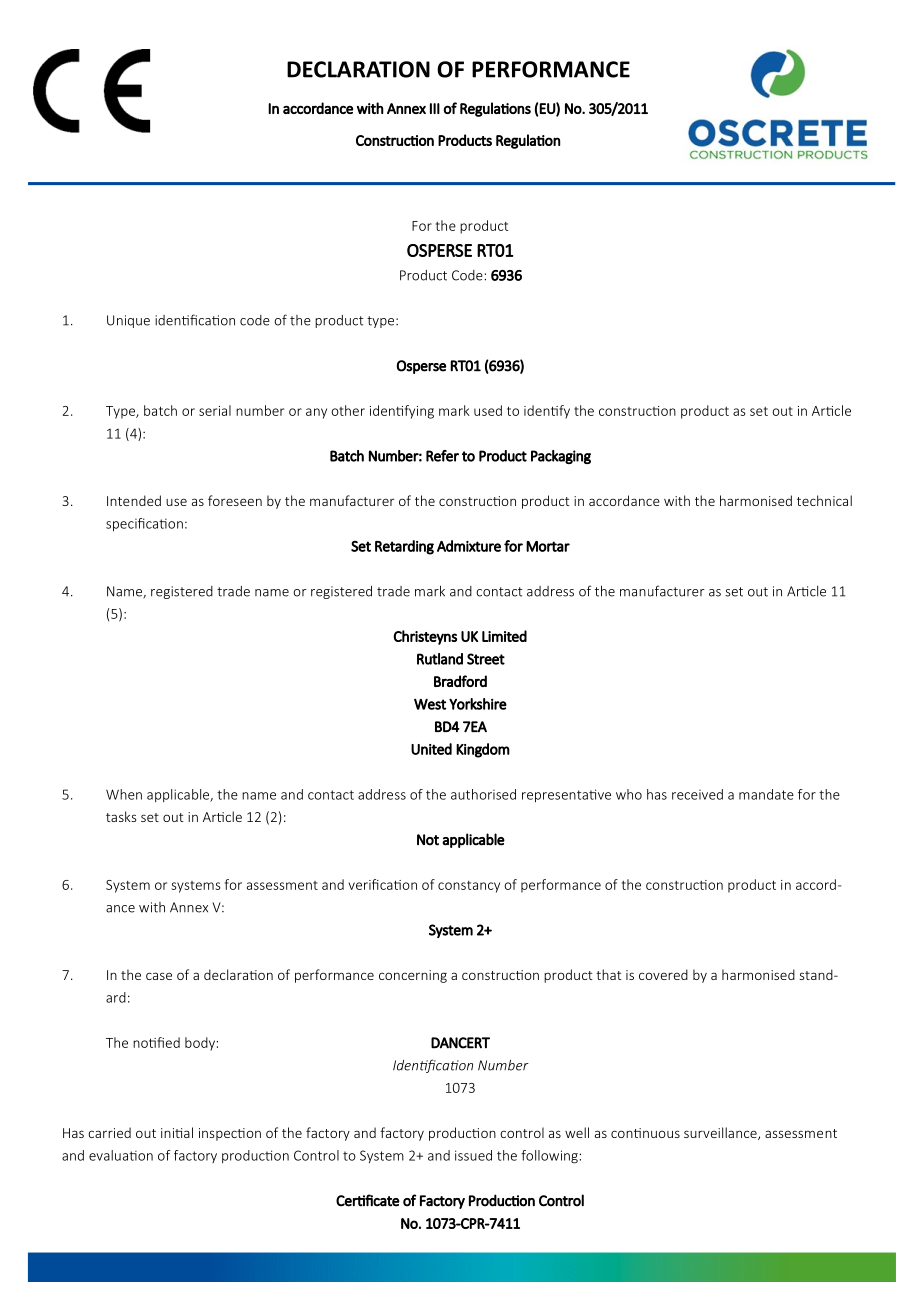 This screenshot has width=924, height=1308. Describe the element at coordinates (469, 546) in the screenshot. I see `Admixture` at that location.
